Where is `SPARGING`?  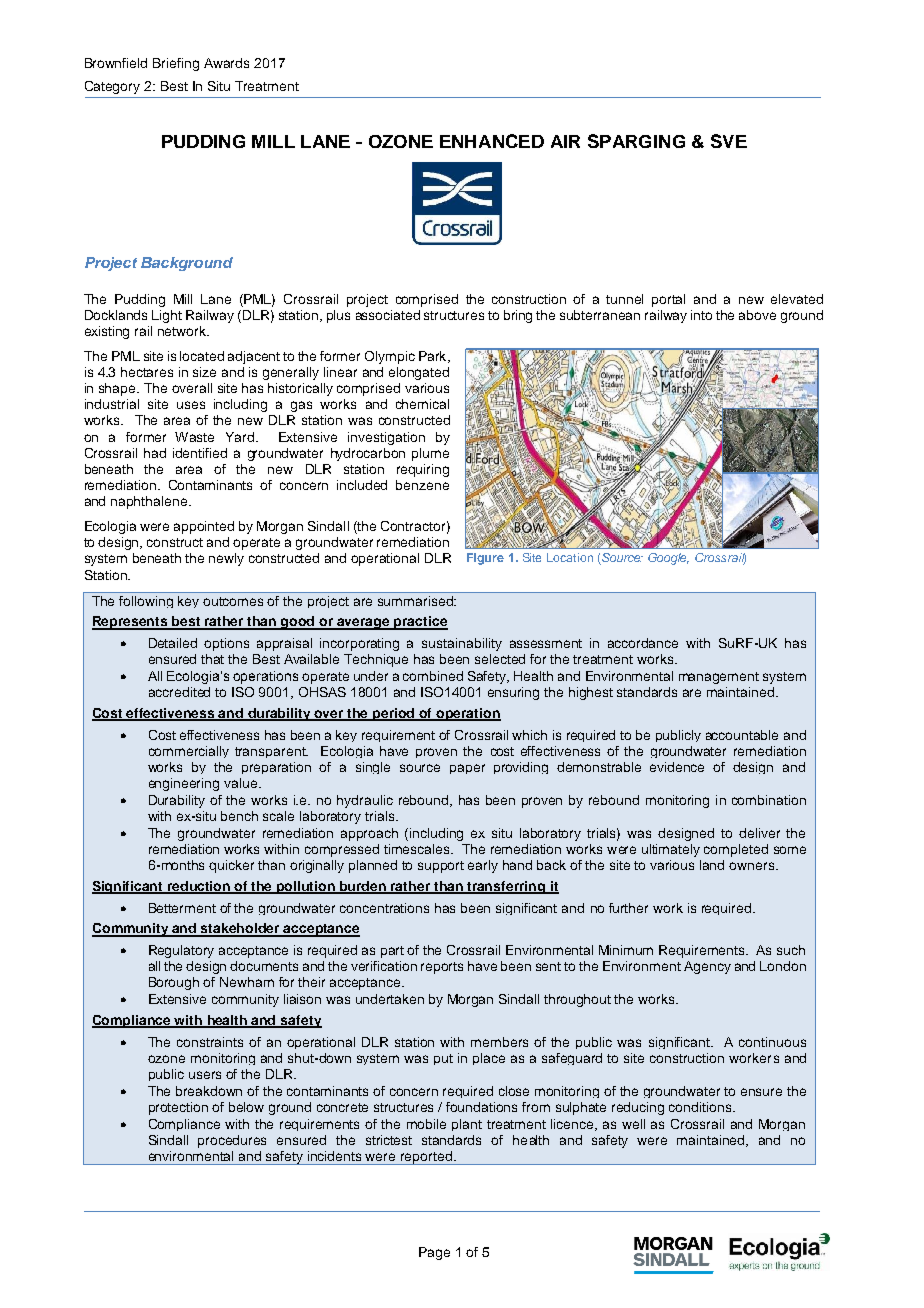 SPARGING is located at coordinates (636, 141).
